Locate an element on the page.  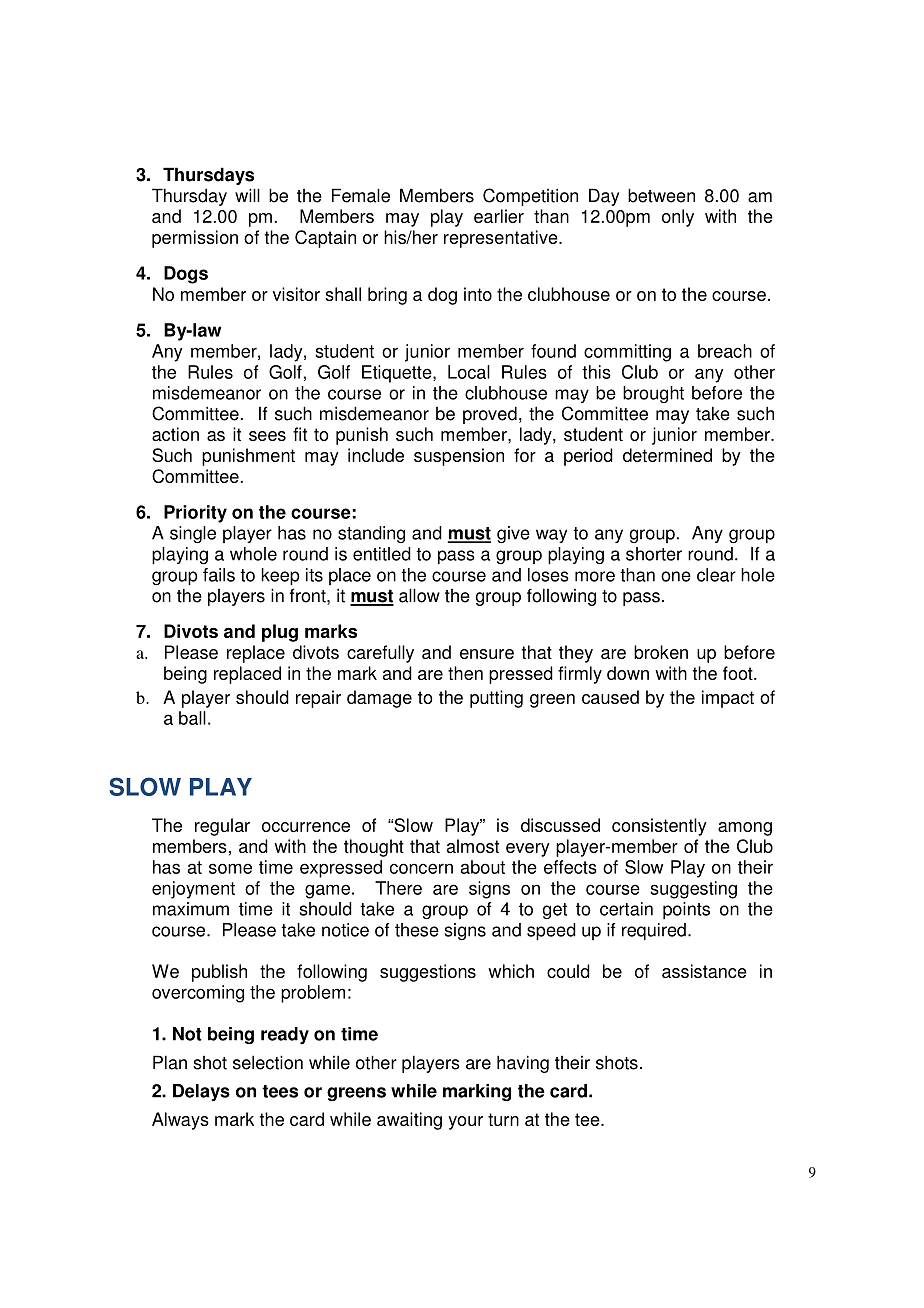
suggesting is located at coordinates (693, 890).
